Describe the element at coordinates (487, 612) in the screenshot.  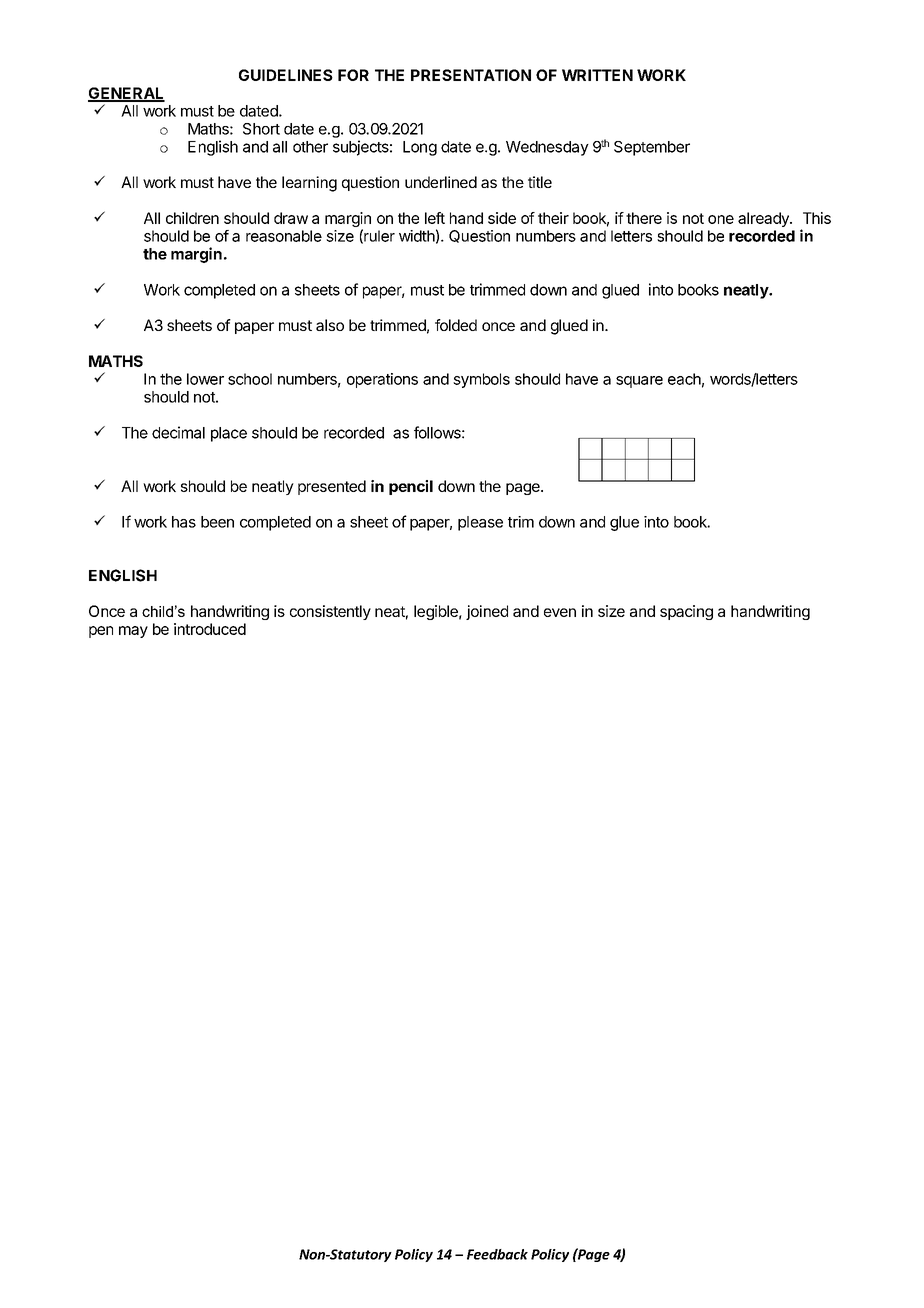
I see `joined` at that location.
